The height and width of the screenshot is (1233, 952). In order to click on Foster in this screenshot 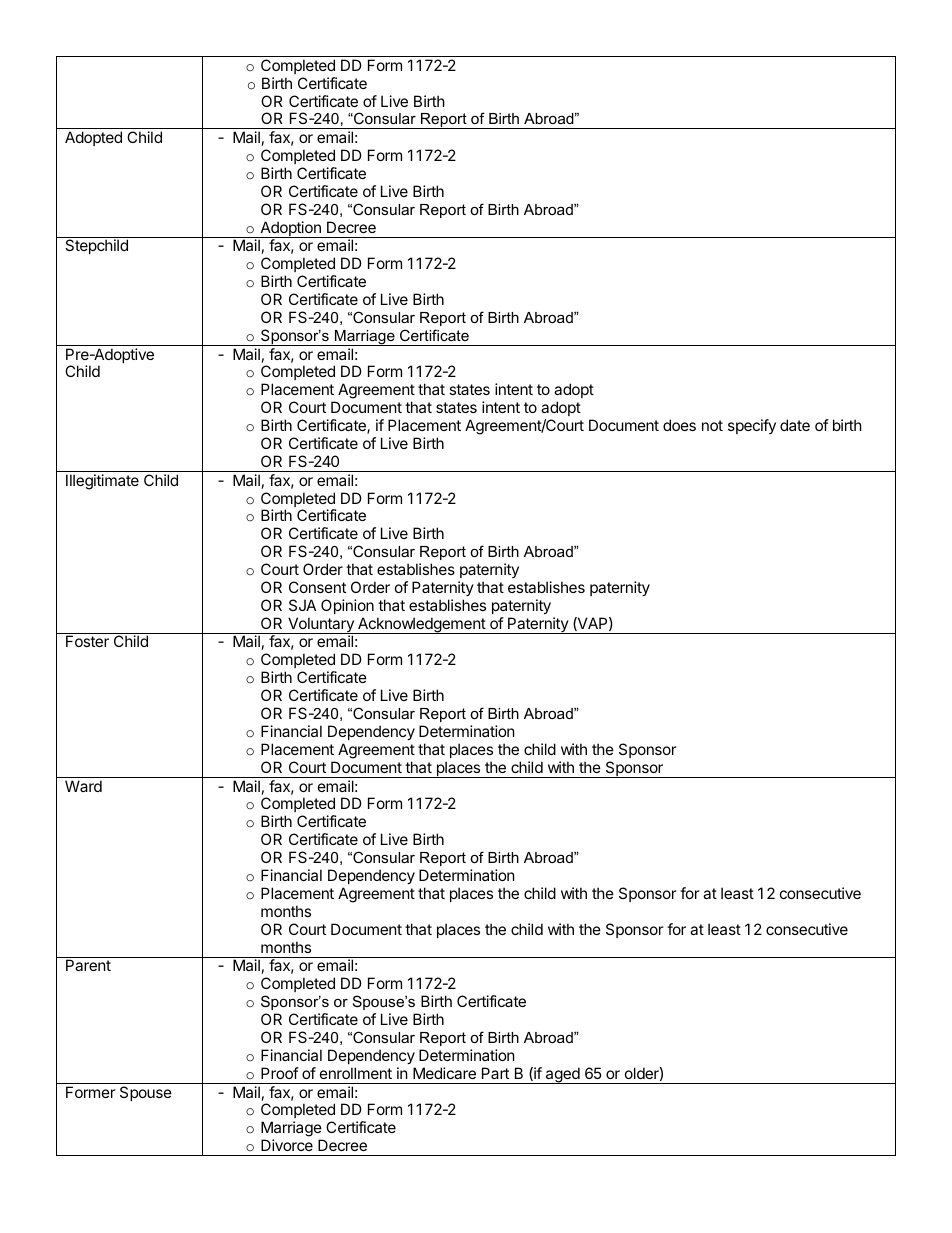, I will do `click(87, 641)`.
